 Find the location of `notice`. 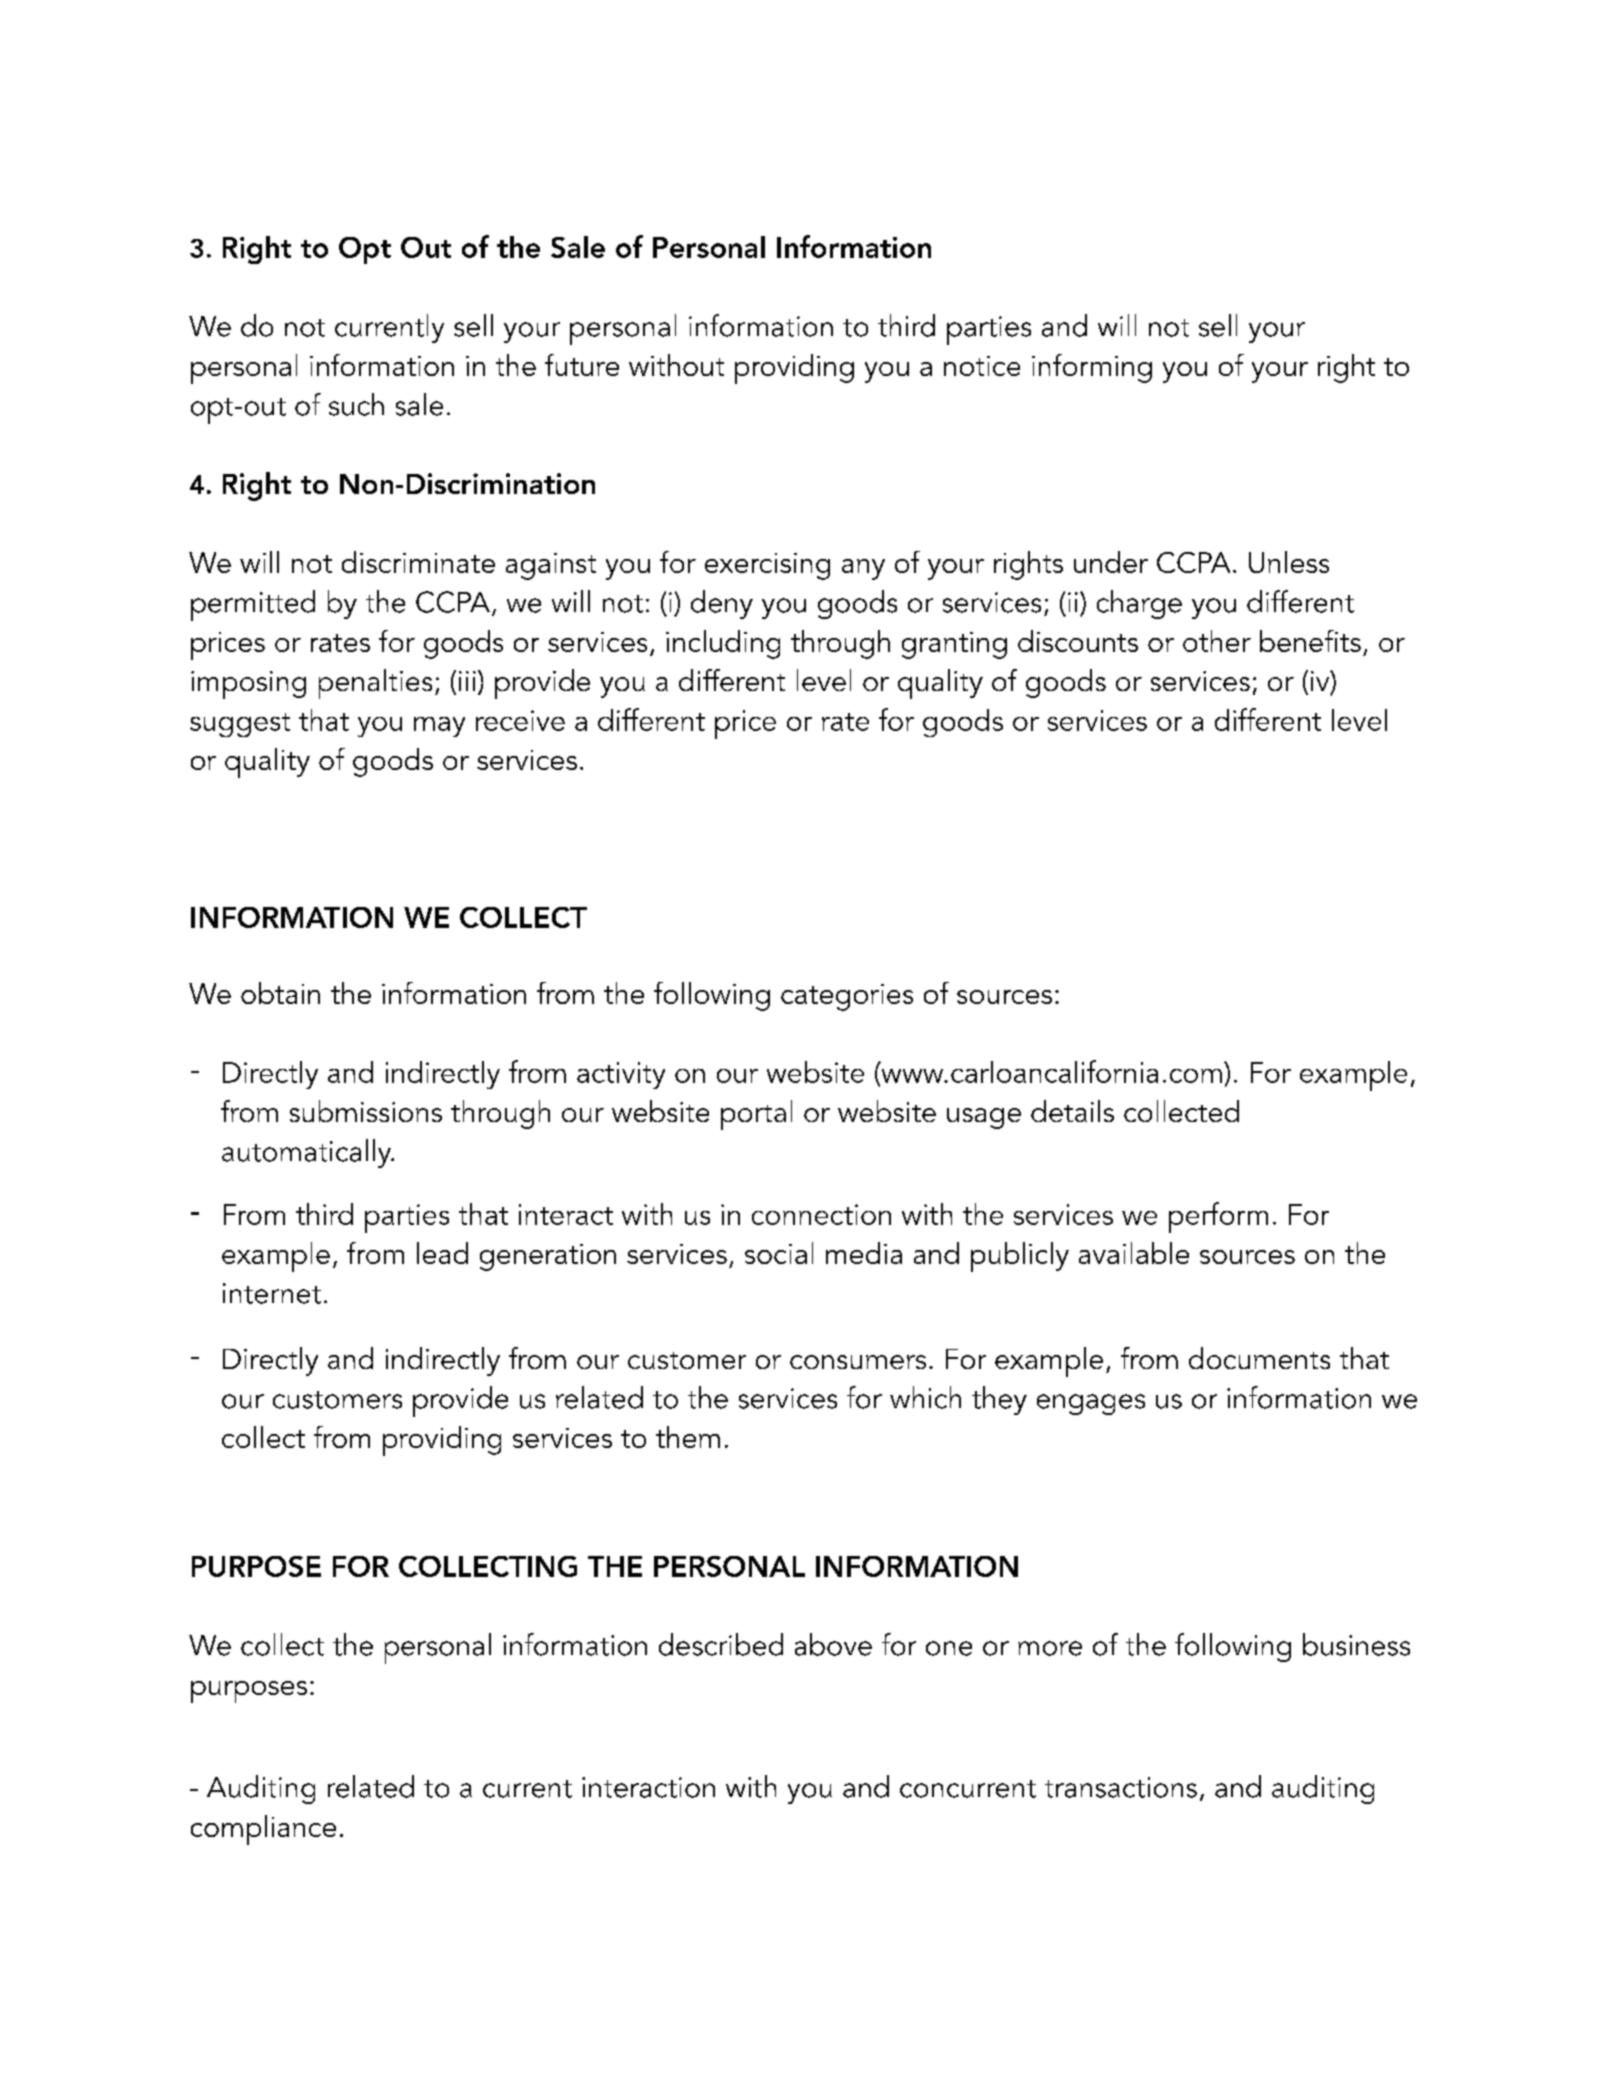

notice is located at coordinates (982, 366).
